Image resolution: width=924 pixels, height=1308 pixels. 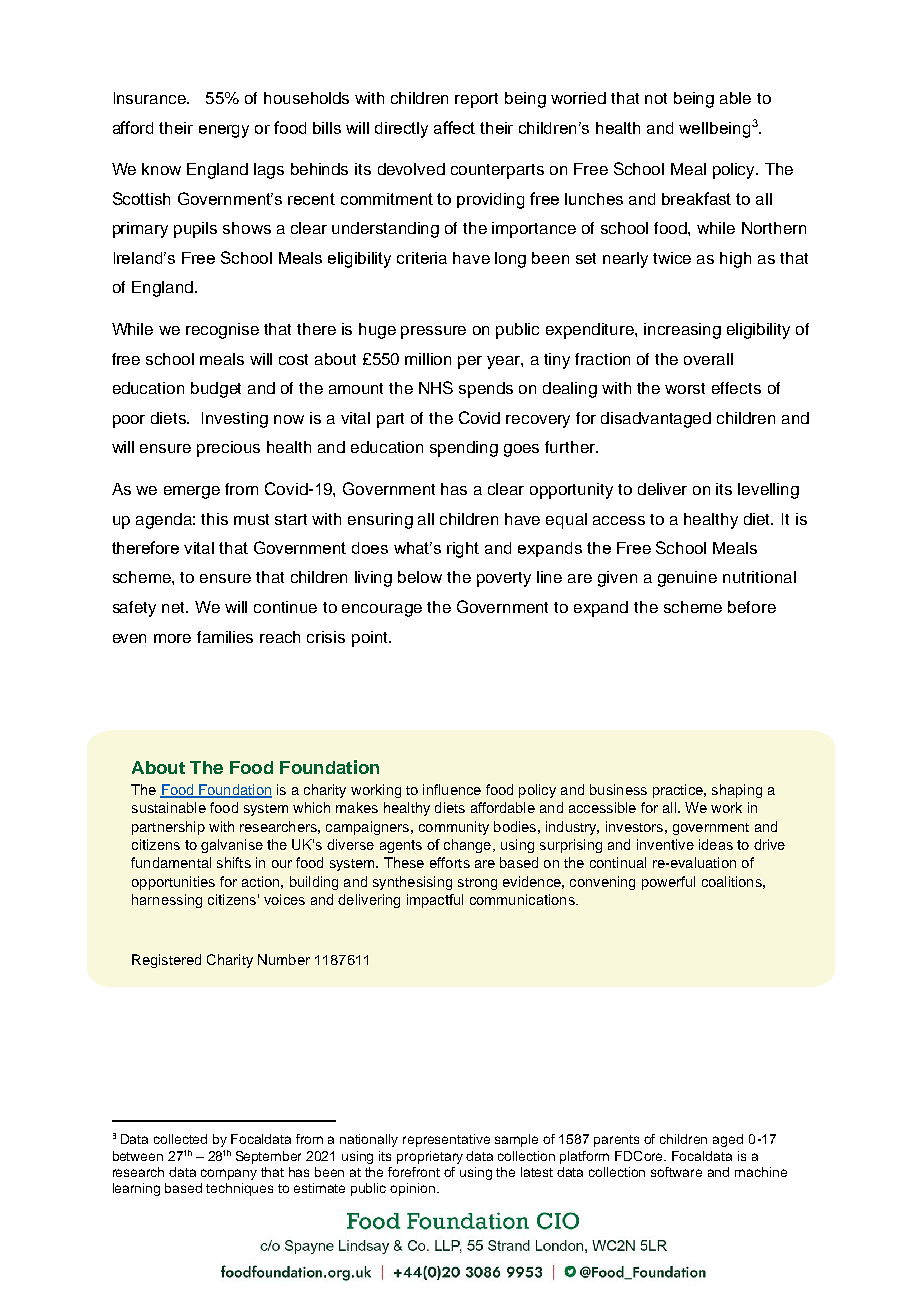 What do you see at coordinates (446, 1140) in the screenshot?
I see `representative` at bounding box center [446, 1140].
